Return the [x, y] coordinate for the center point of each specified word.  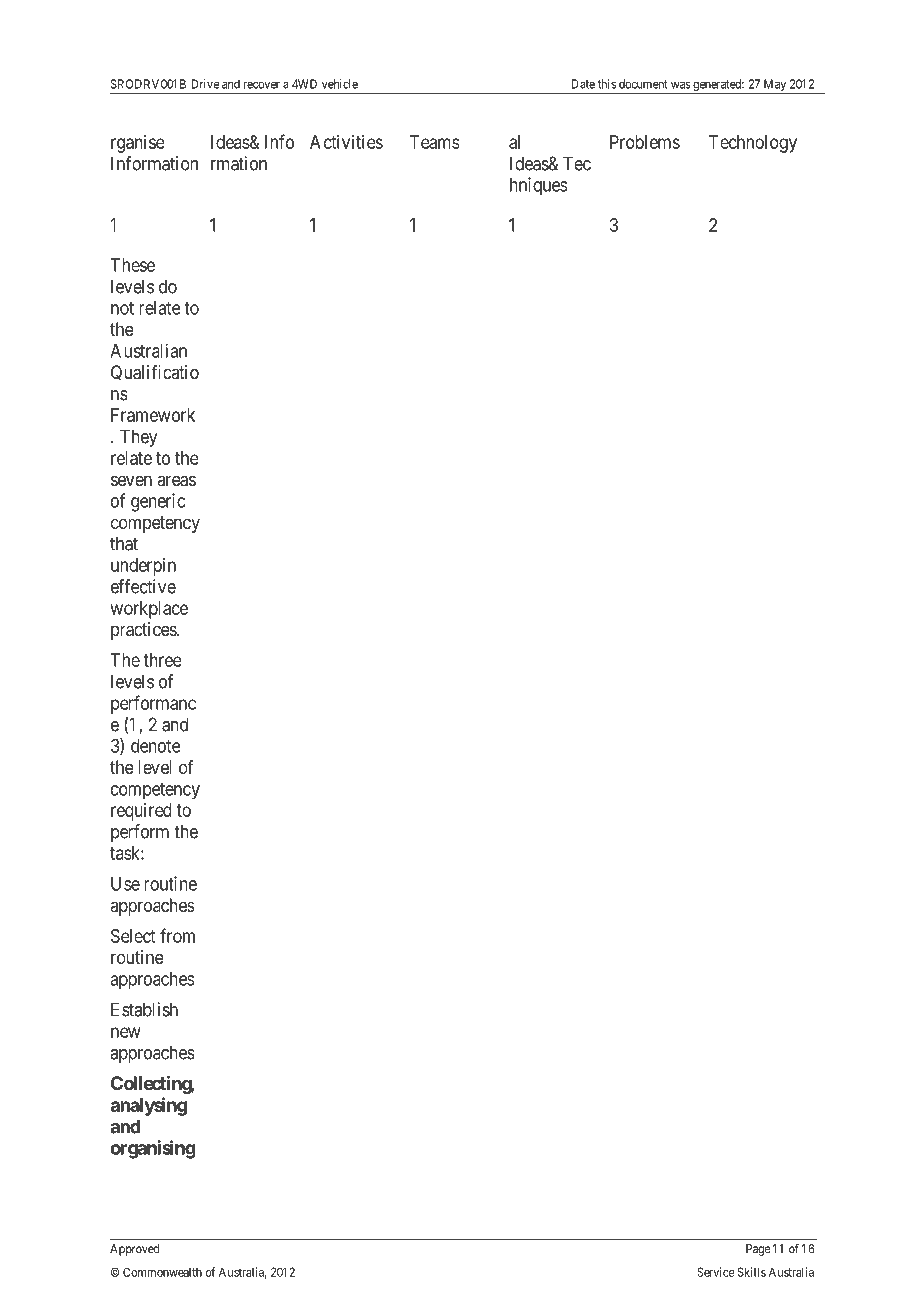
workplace [149, 610]
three [162, 660]
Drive [205, 84]
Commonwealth [162, 1272]
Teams [435, 142]
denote [156, 746]
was [681, 85]
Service [716, 1272]
